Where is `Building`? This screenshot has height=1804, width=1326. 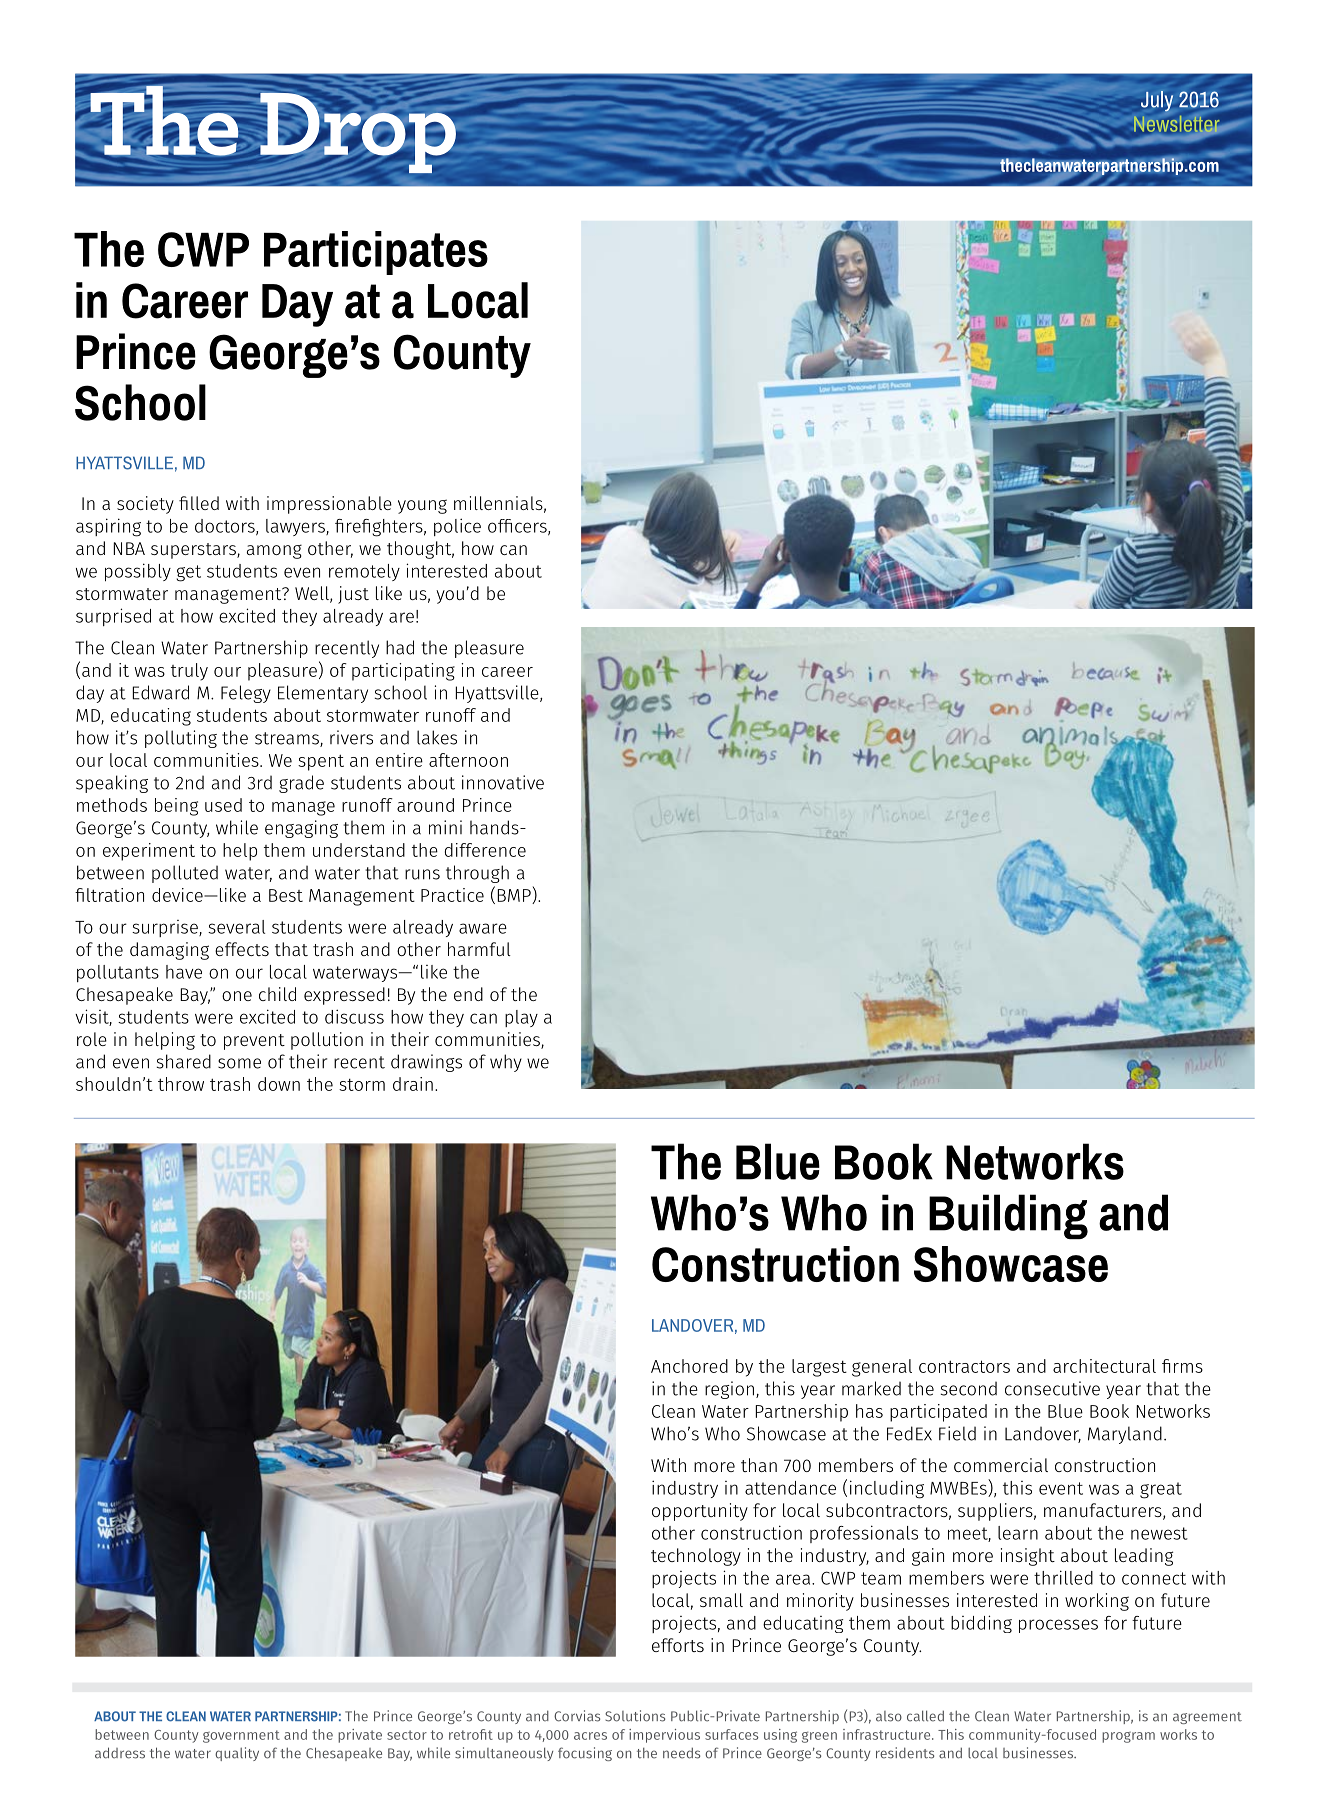 Building is located at coordinates (1008, 1216).
